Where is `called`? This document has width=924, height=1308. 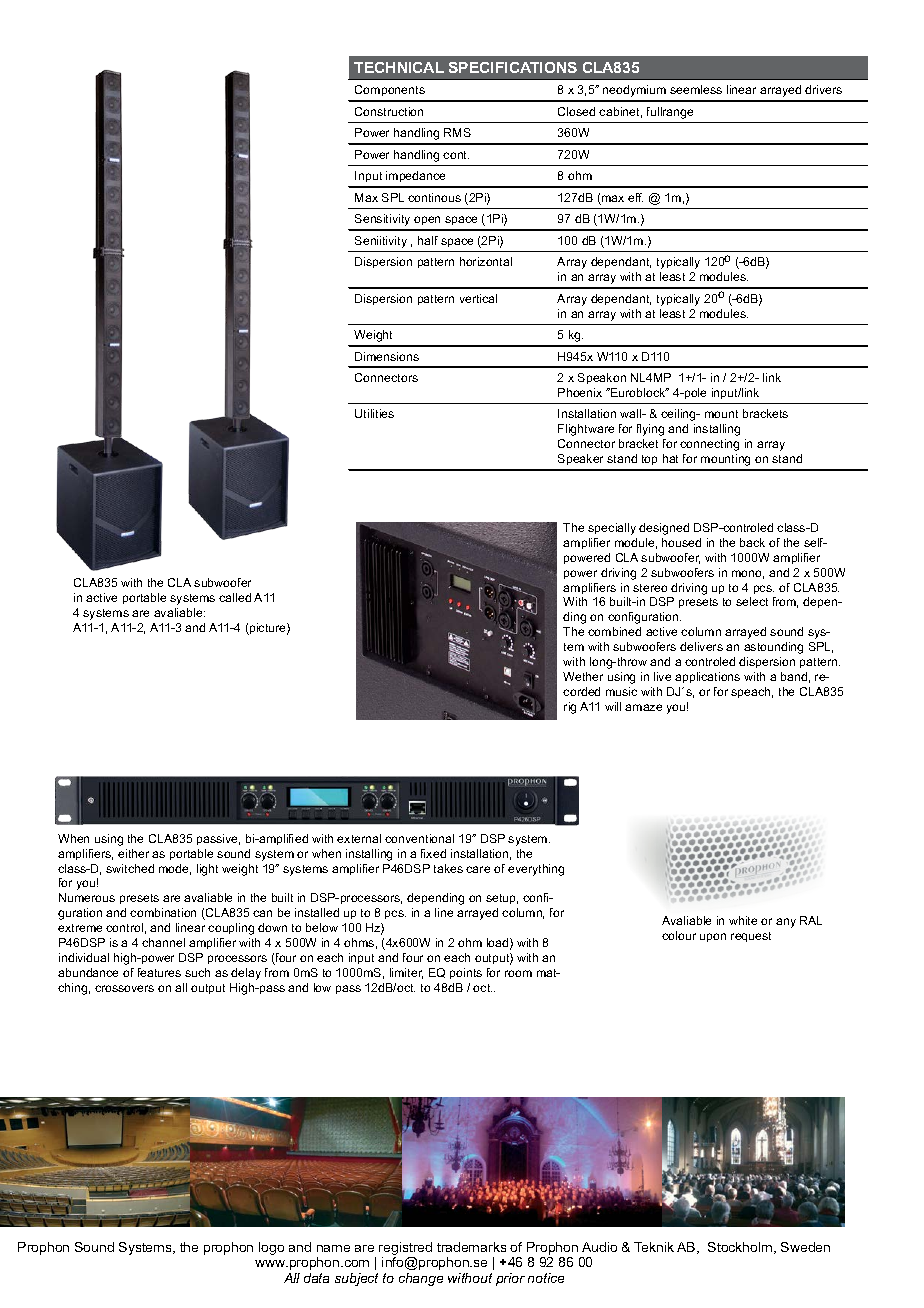
called is located at coordinates (235, 597).
